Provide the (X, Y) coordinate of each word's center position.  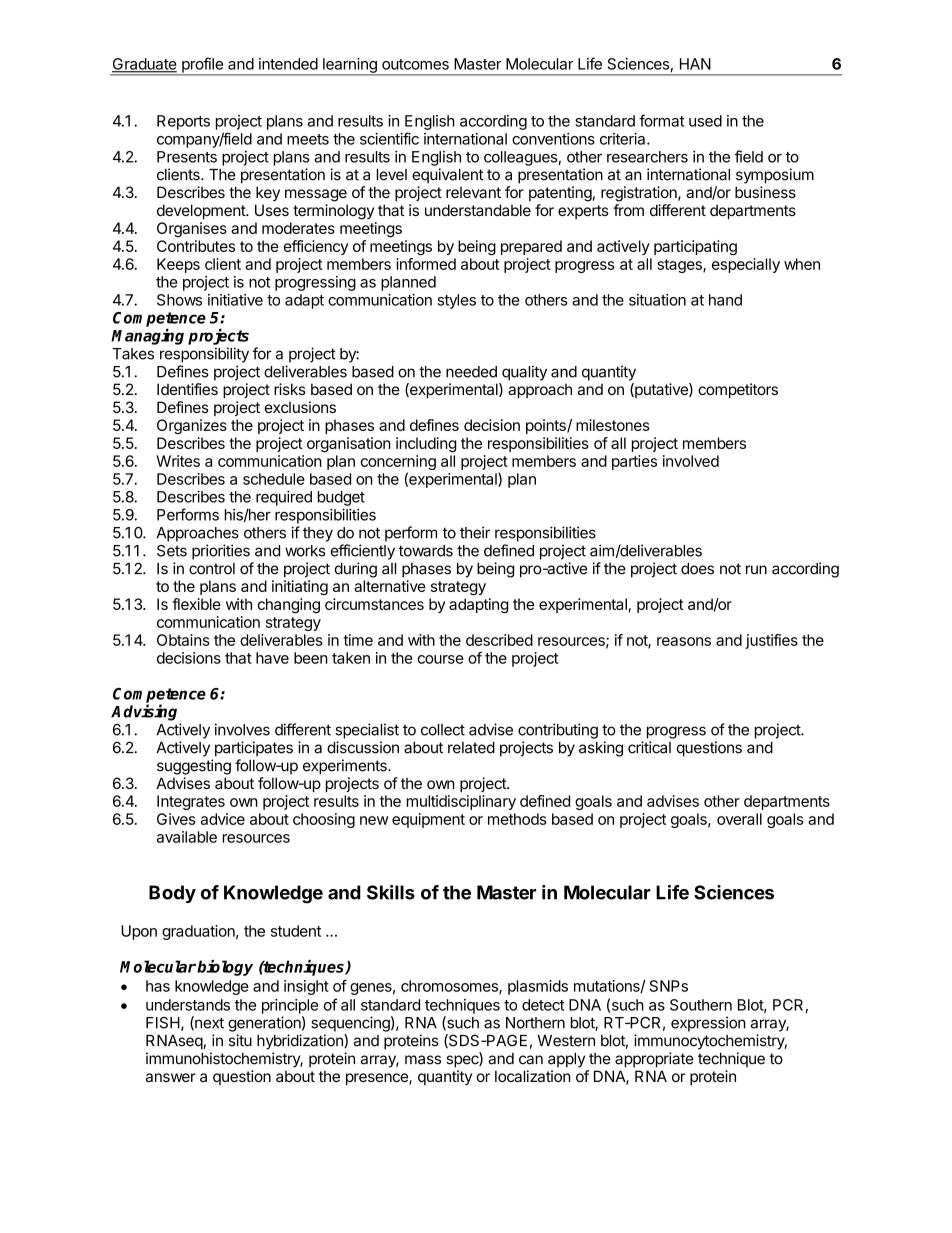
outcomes (415, 64)
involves (242, 729)
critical (649, 747)
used (705, 121)
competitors (738, 390)
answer (171, 1077)
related (471, 748)
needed (471, 372)
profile (202, 66)
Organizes (192, 426)
